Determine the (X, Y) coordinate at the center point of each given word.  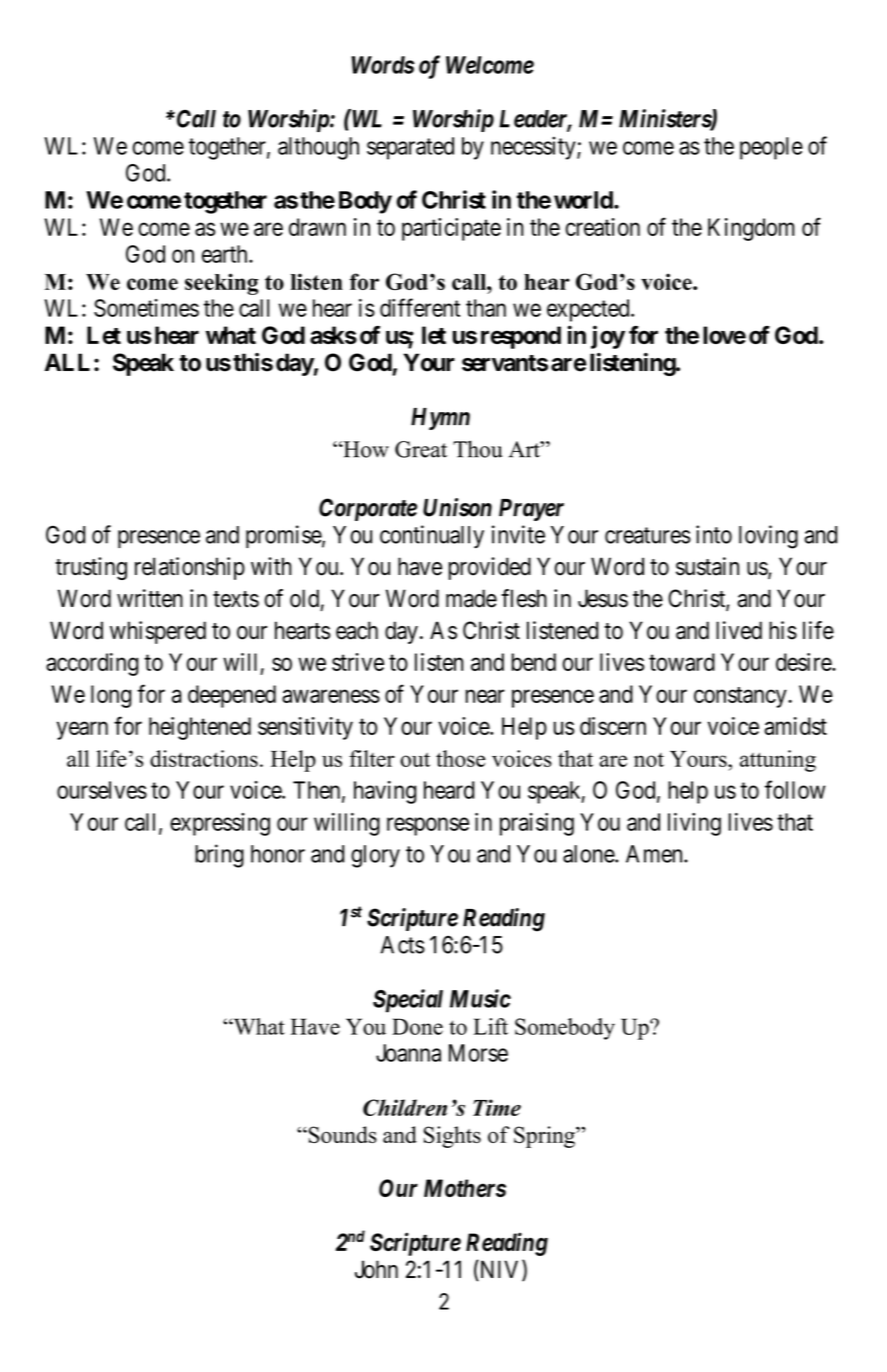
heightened (200, 728)
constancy (741, 697)
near (485, 696)
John (376, 1269)
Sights (452, 1137)
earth (226, 254)
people (771, 148)
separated (410, 148)
